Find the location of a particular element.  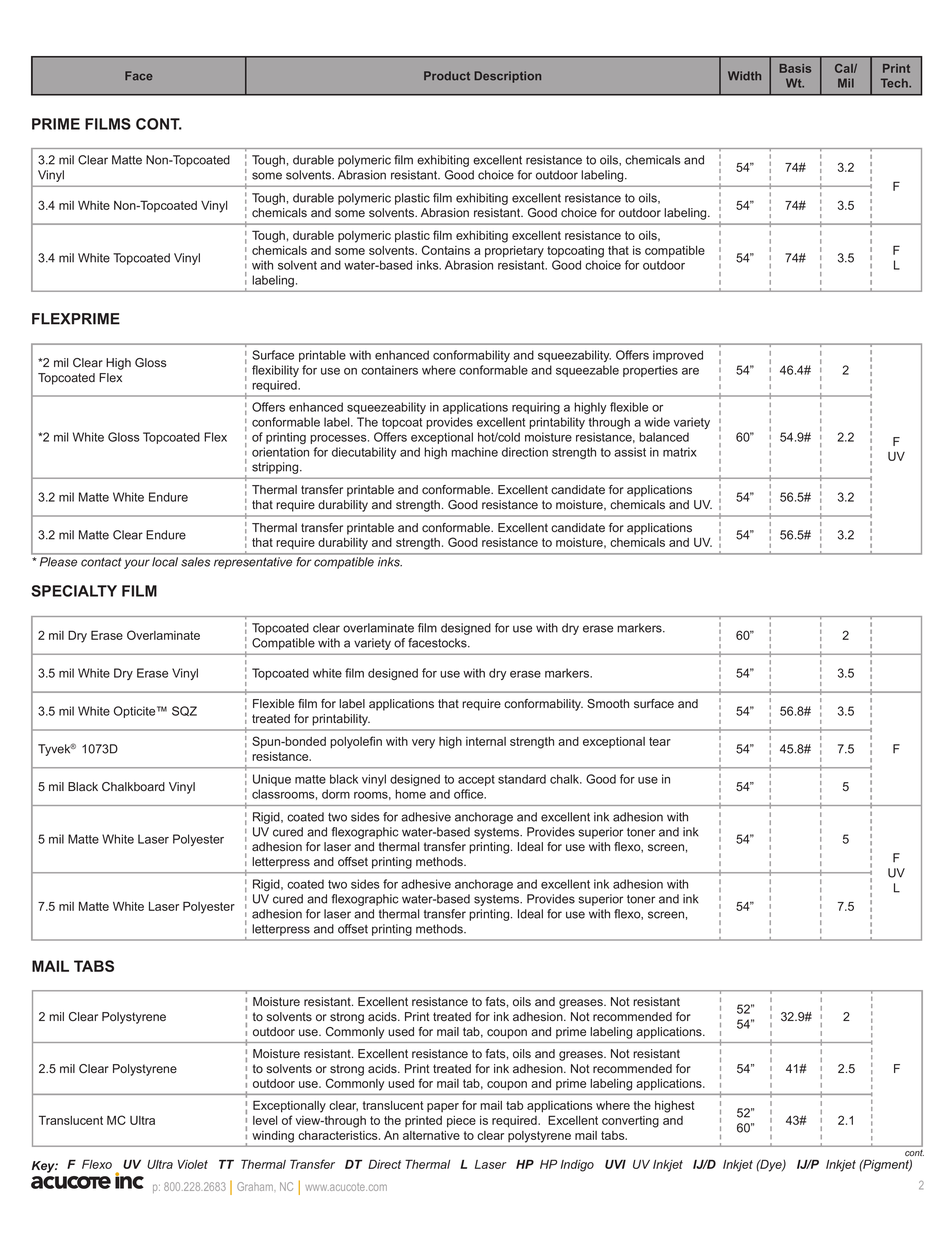

your is located at coordinates (137, 564).
